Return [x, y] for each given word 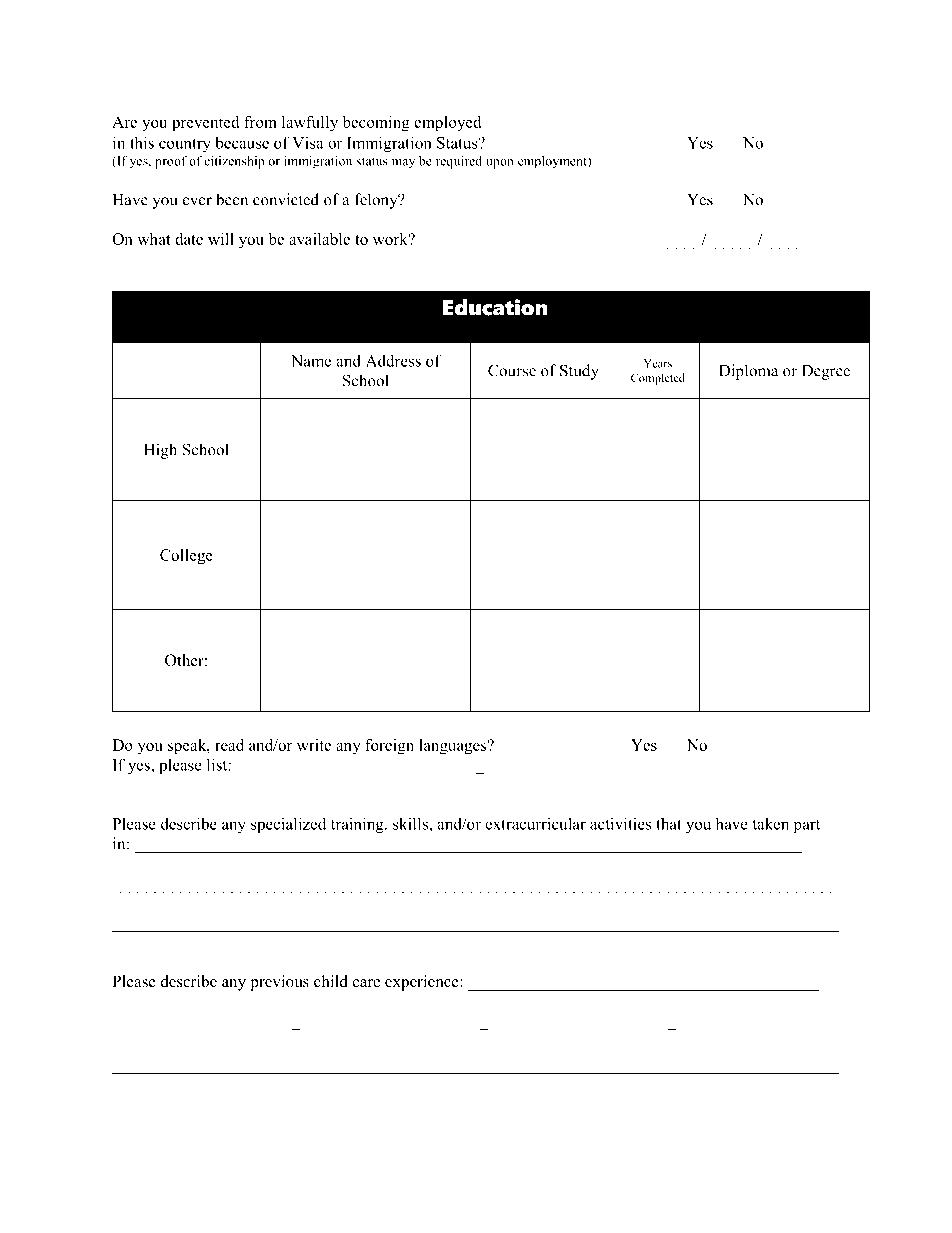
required [459, 162]
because [242, 143]
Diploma [748, 372]
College [186, 557]
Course [512, 370]
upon [500, 164]
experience [423, 983]
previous [279, 983]
